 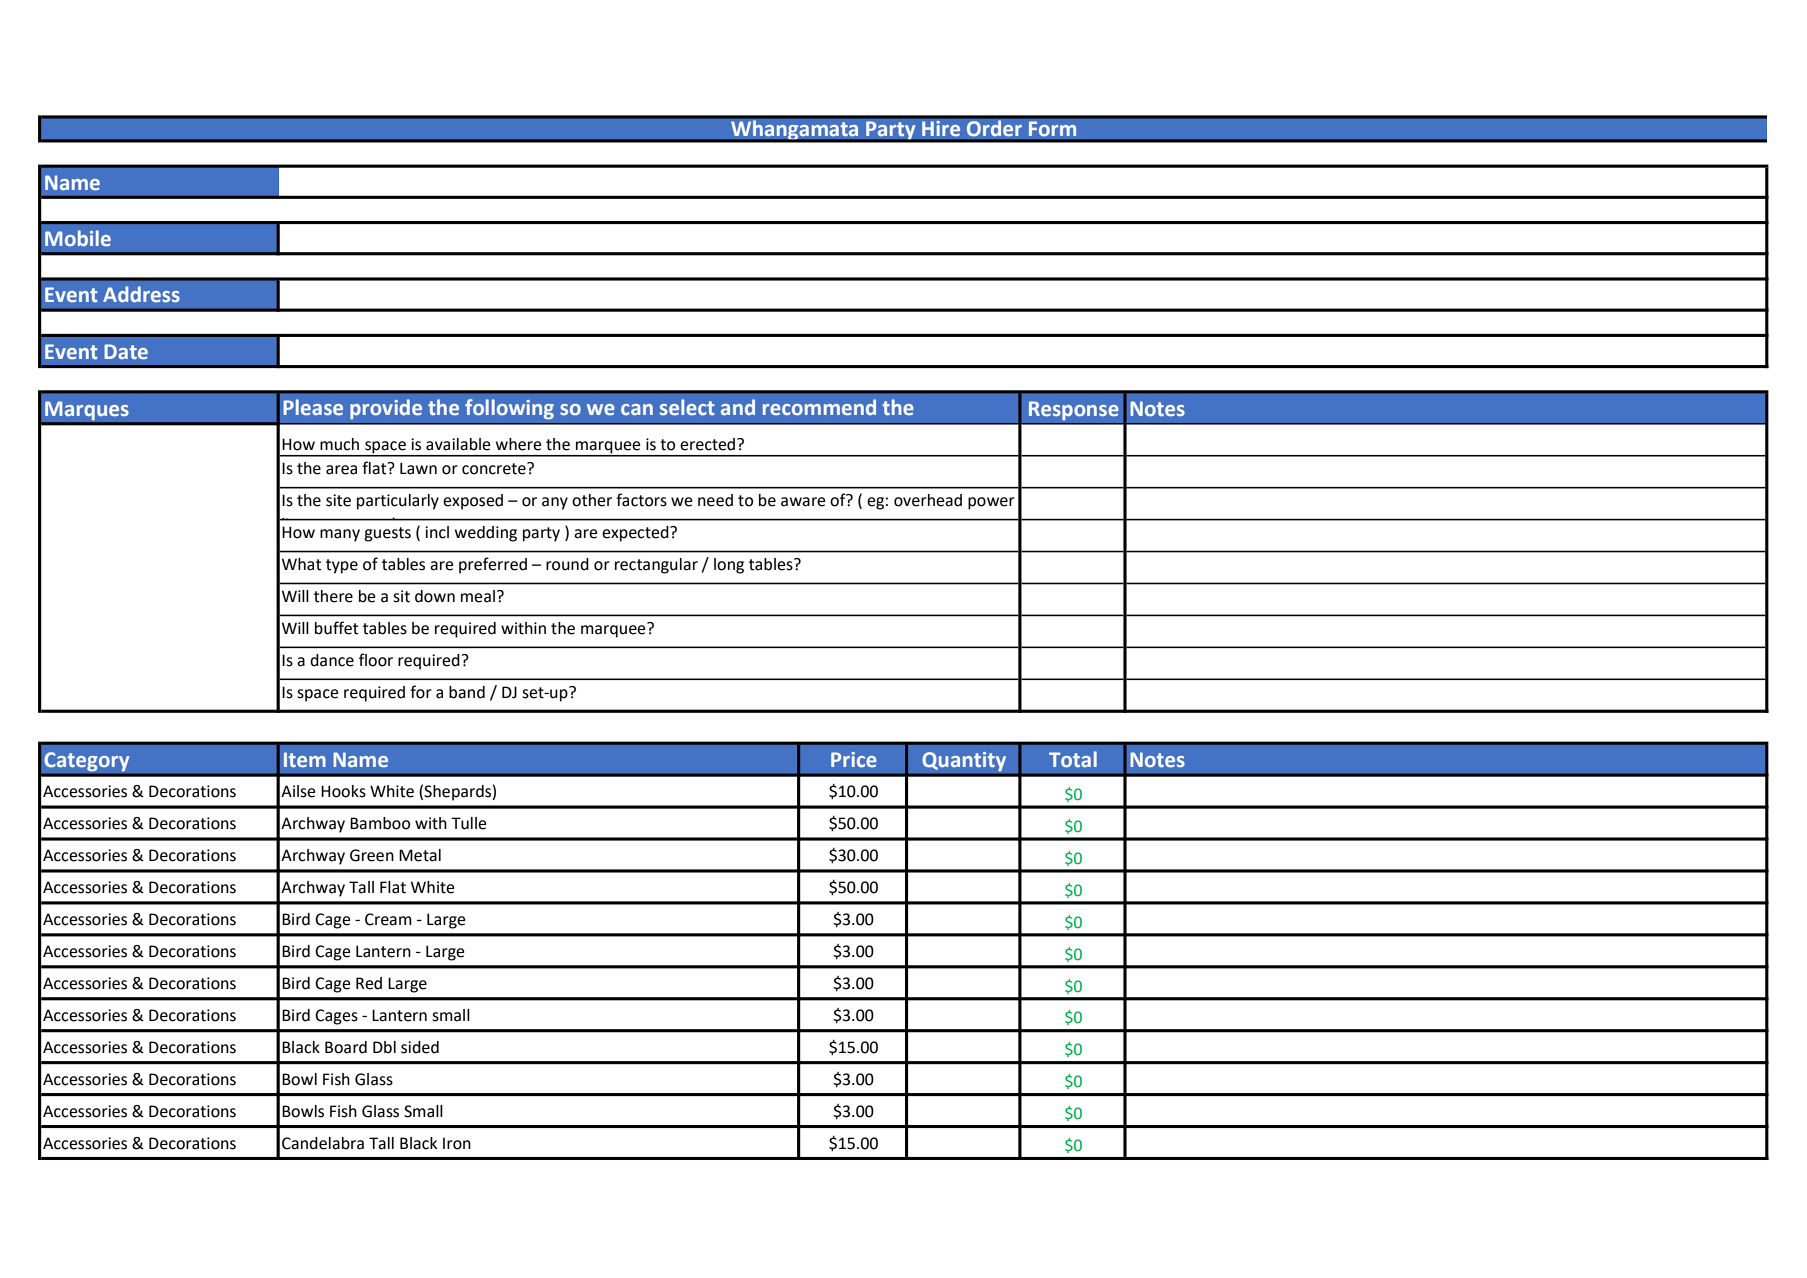 I want to click on recommend, so click(x=819, y=407).
